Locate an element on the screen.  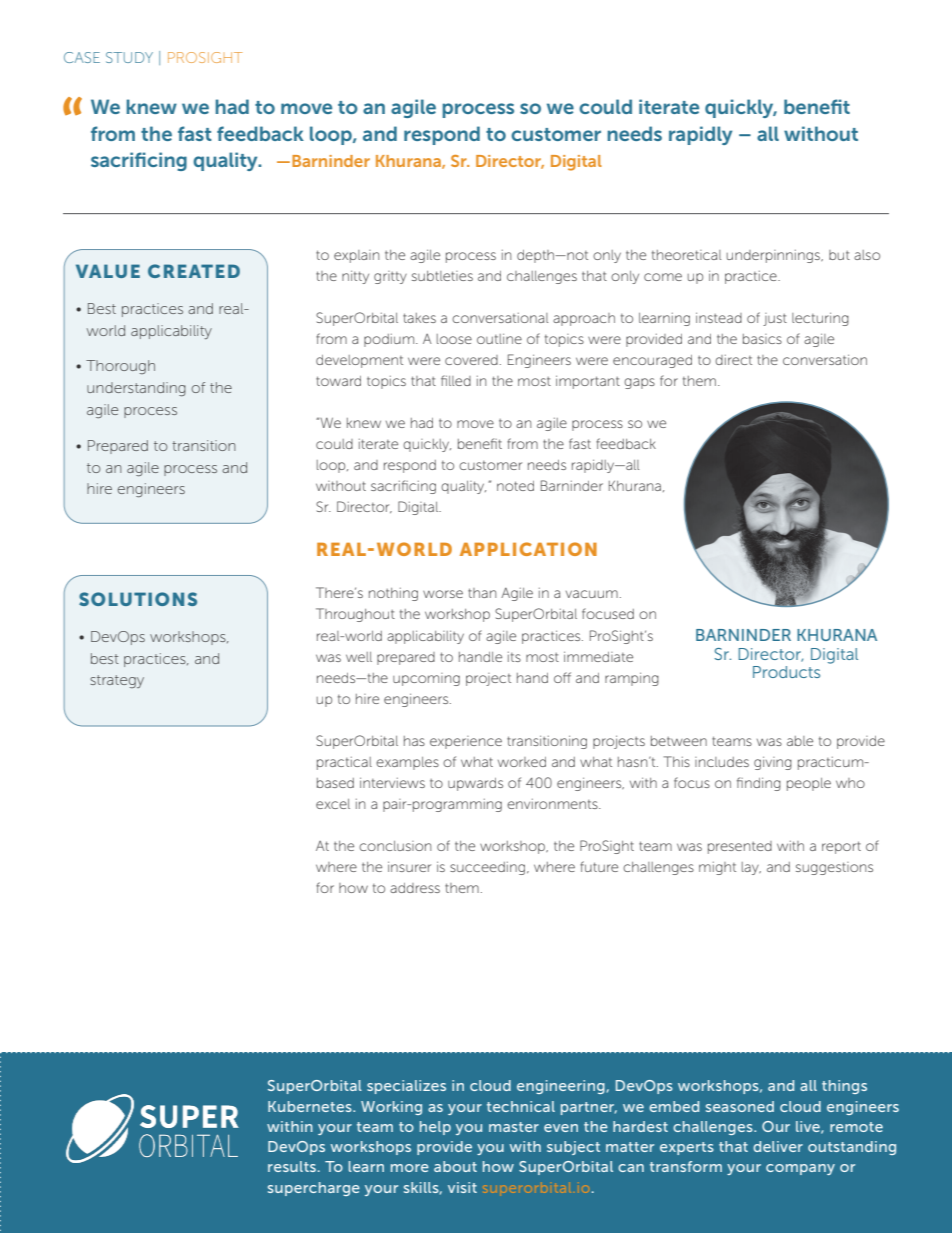
about is located at coordinates (455, 1166).
